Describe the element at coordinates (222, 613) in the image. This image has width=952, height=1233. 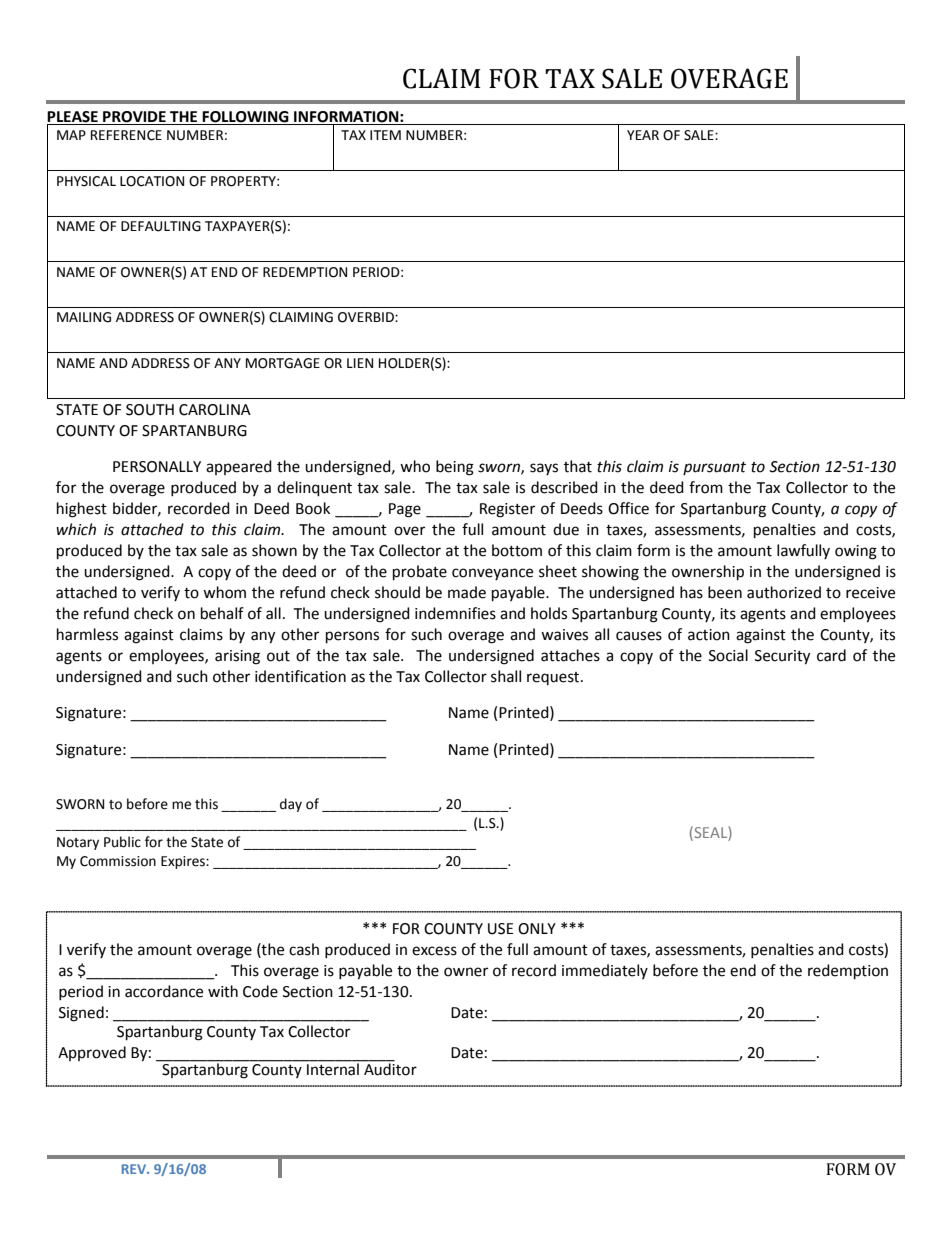
I see `behalf` at that location.
